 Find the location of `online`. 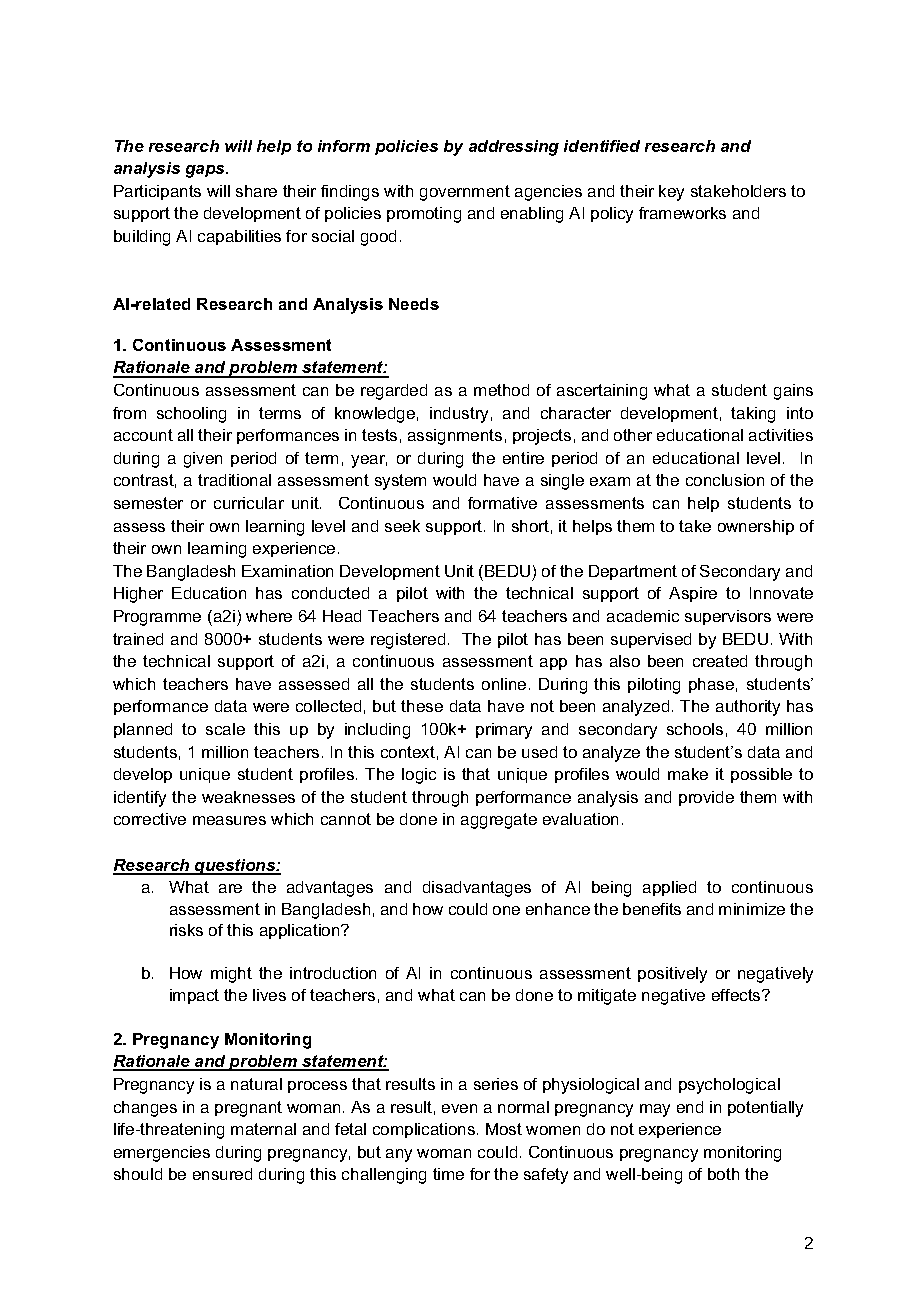

online is located at coordinates (504, 684).
